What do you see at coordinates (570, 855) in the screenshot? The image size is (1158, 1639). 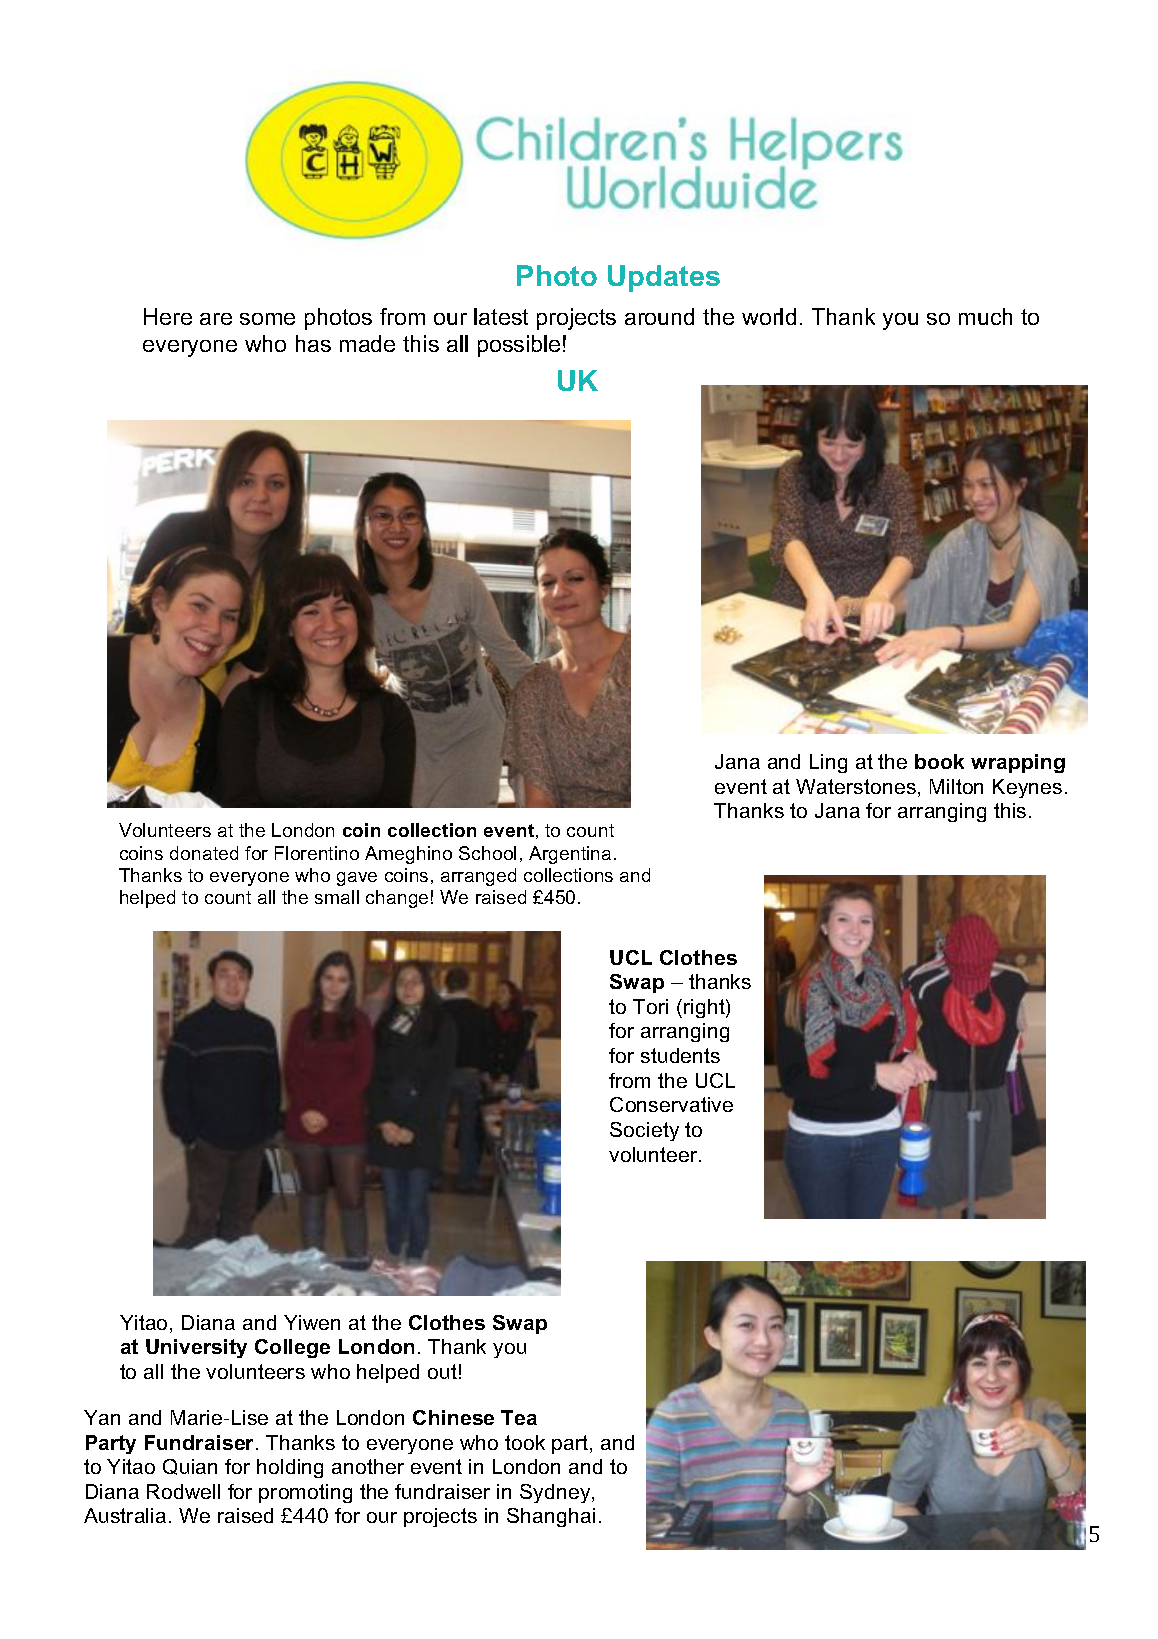 I see `Argentina` at bounding box center [570, 855].
